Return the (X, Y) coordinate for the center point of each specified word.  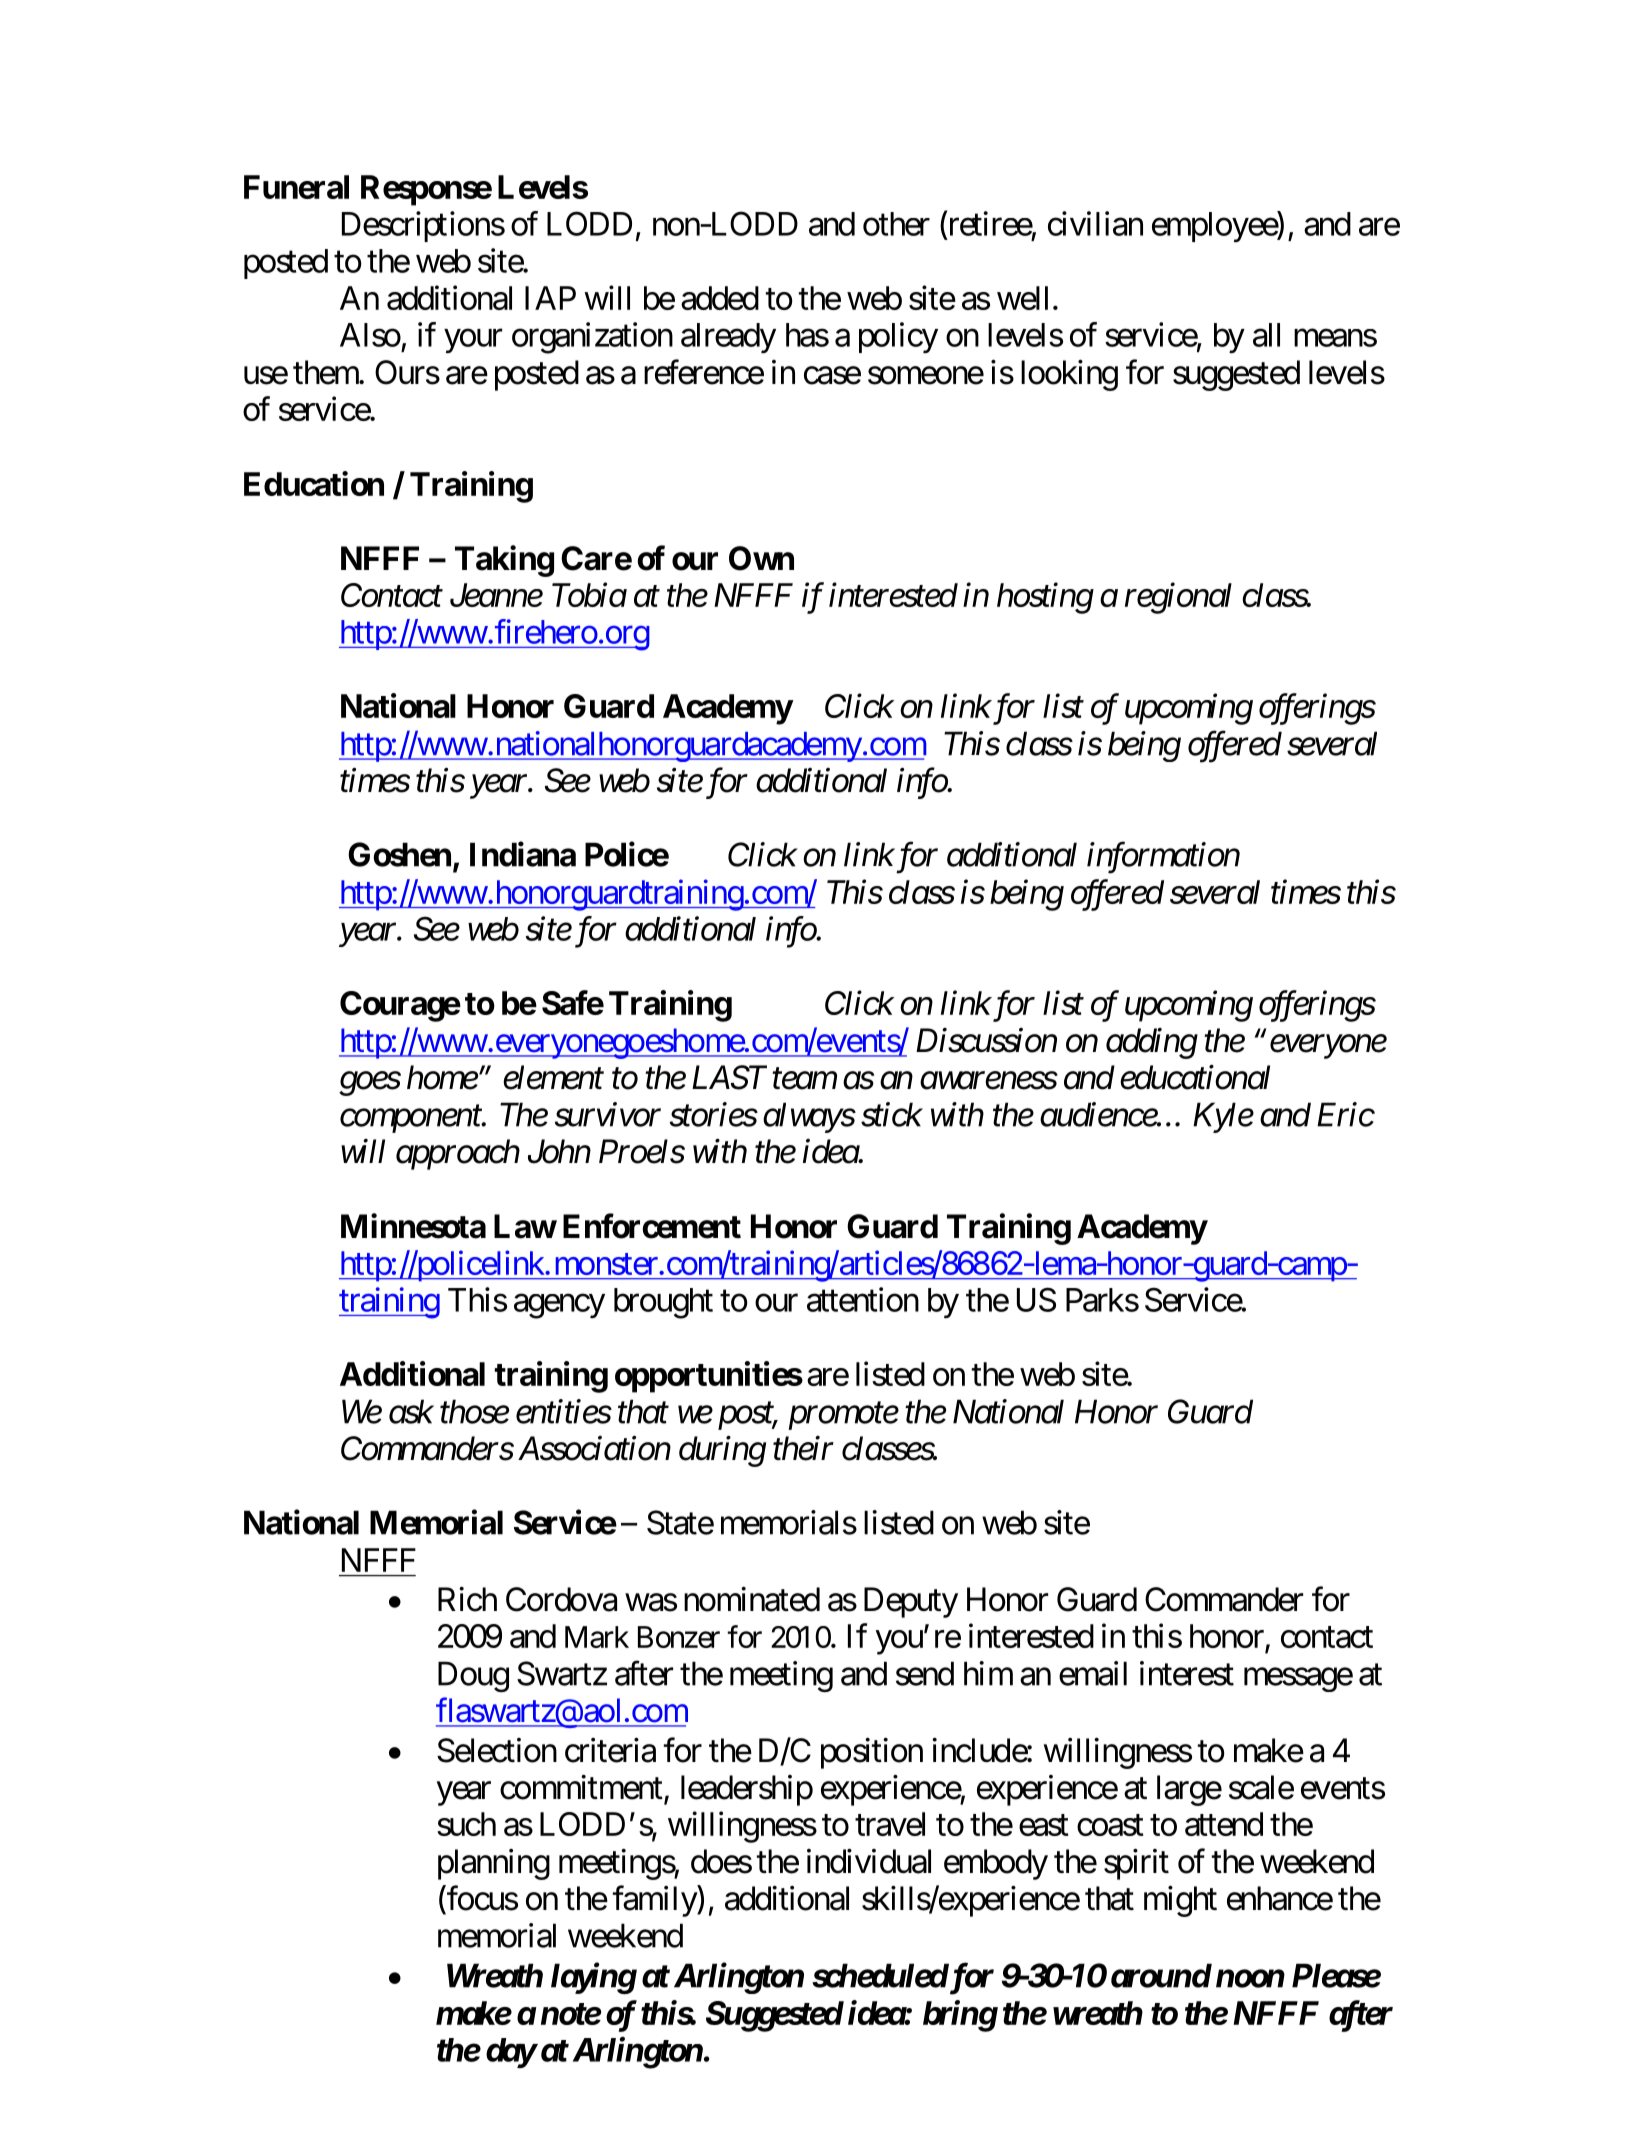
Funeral (296, 187)
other (896, 224)
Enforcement (652, 1226)
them (327, 372)
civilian (1095, 223)
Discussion (986, 1041)
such (466, 1824)
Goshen (399, 854)
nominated (752, 1599)
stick (891, 1114)
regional (1178, 598)
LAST (729, 1077)
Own (761, 558)
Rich (467, 1599)
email (1093, 1673)
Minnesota (413, 1226)
